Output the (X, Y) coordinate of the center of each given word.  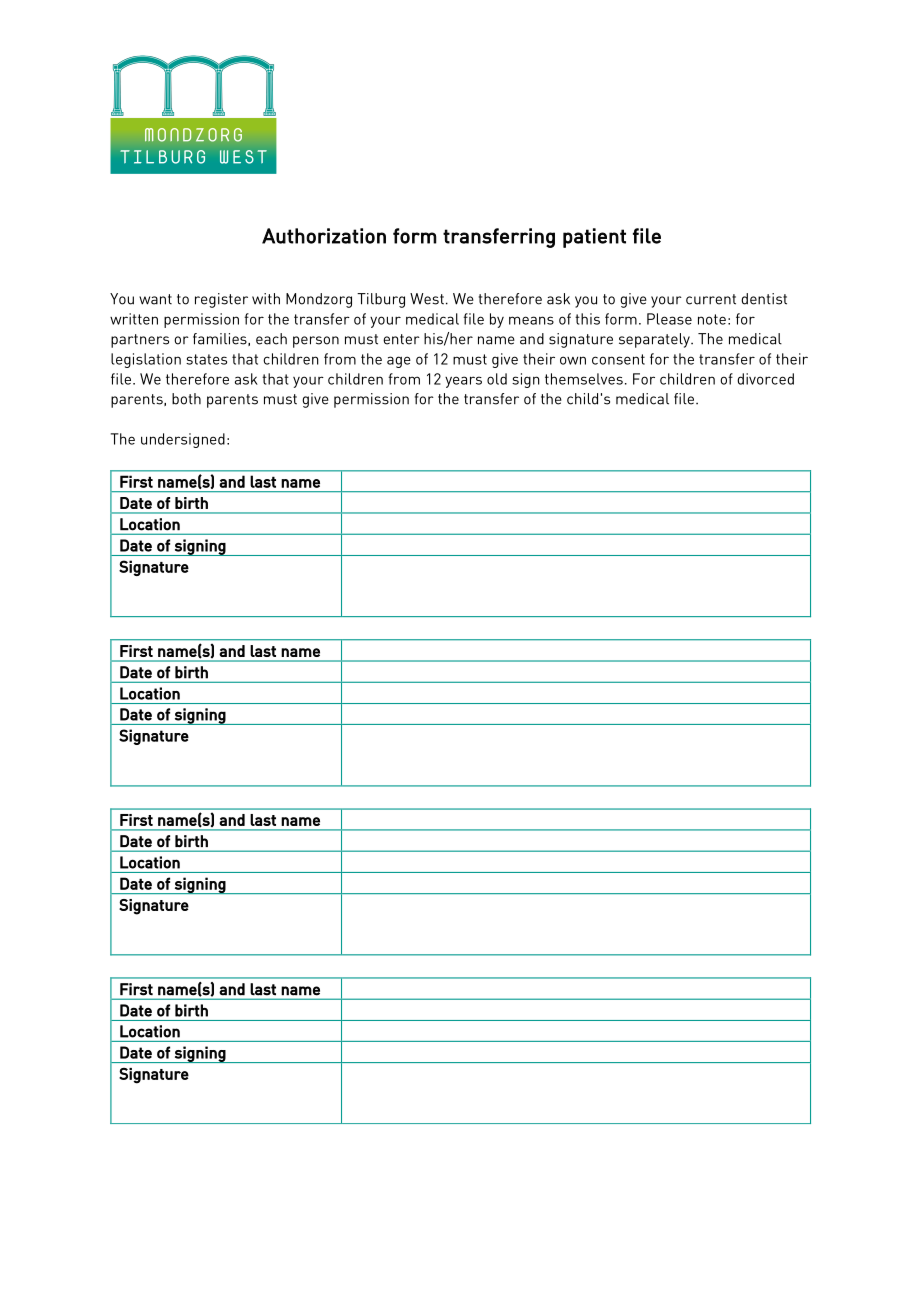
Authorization (324, 236)
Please (669, 319)
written (134, 319)
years (463, 382)
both (186, 399)
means (531, 320)
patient (594, 238)
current (711, 299)
